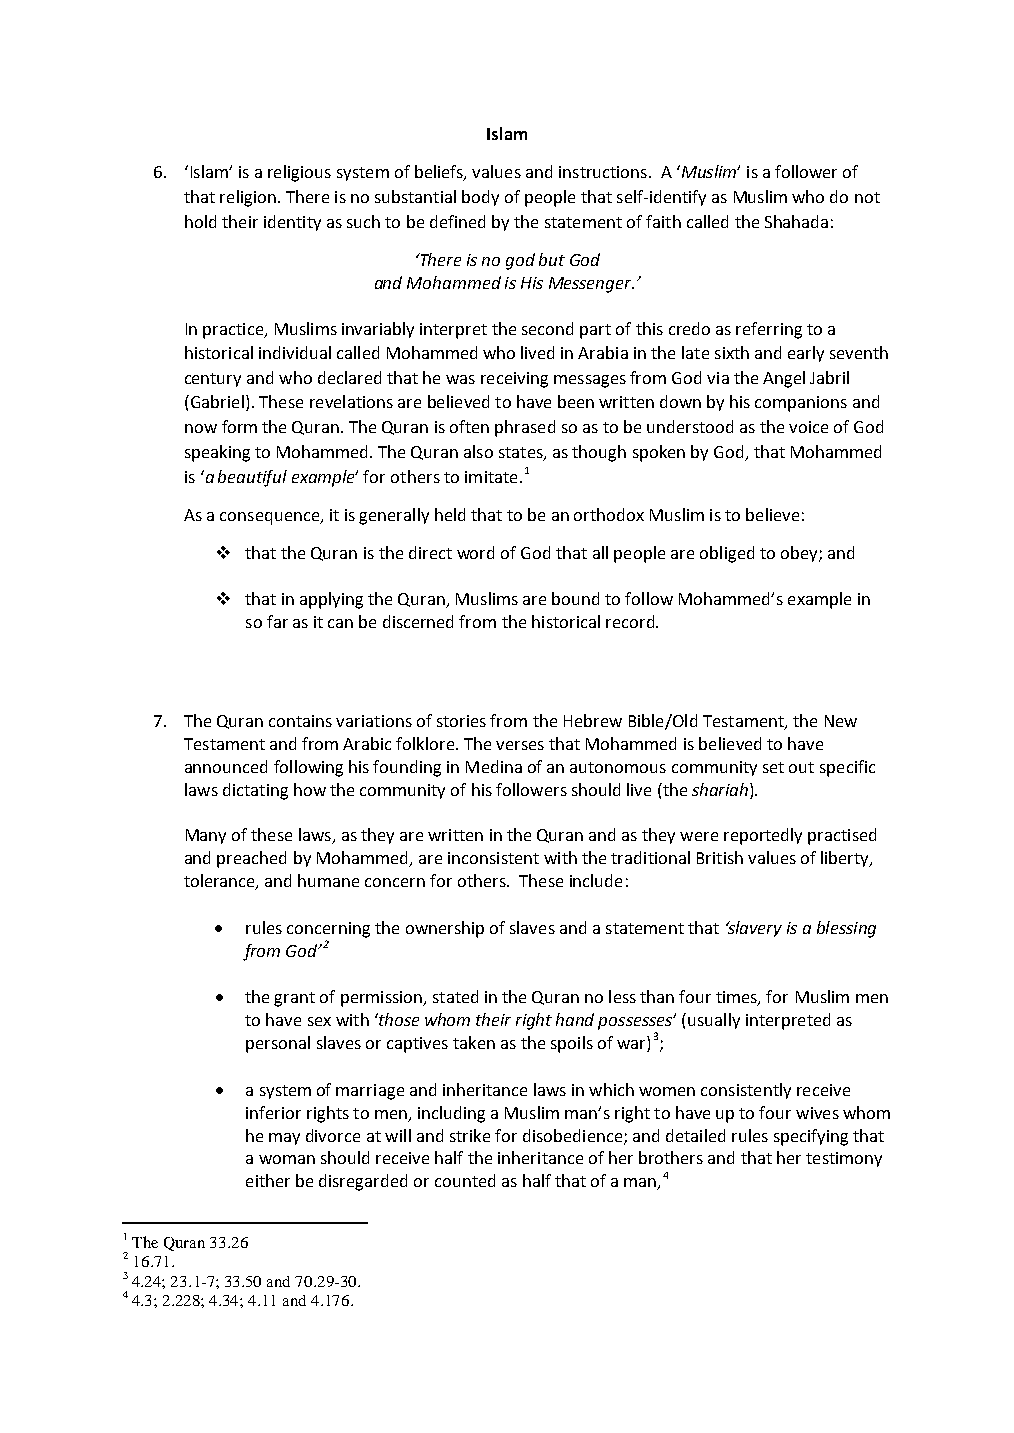 Image resolution: width=1014 pixels, height=1433 pixels. Describe the element at coordinates (239, 426) in the image. I see `form` at that location.
